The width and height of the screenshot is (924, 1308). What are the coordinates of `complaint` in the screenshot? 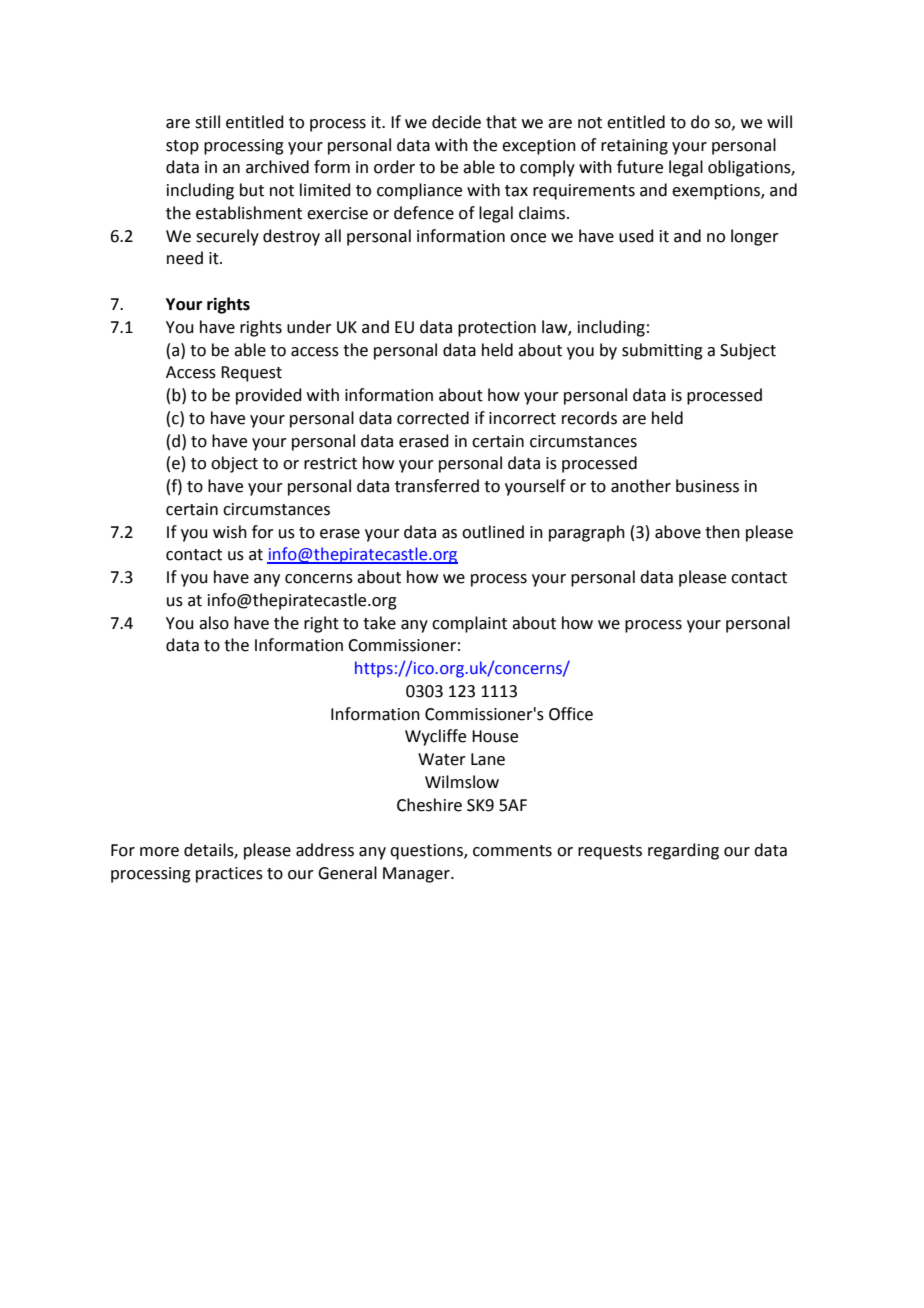 It's located at (469, 624).
